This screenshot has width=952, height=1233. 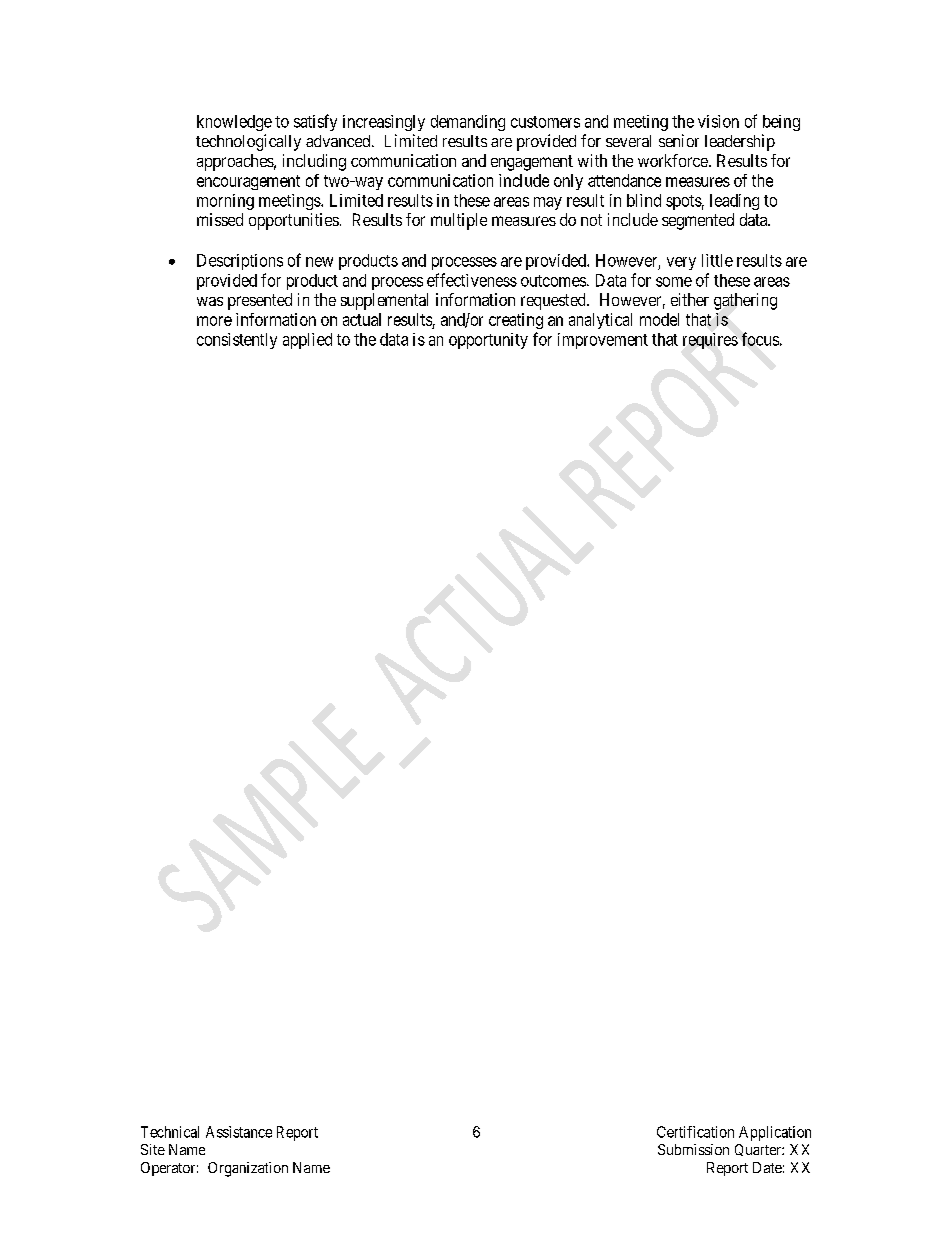 I want to click on applied, so click(x=307, y=341).
